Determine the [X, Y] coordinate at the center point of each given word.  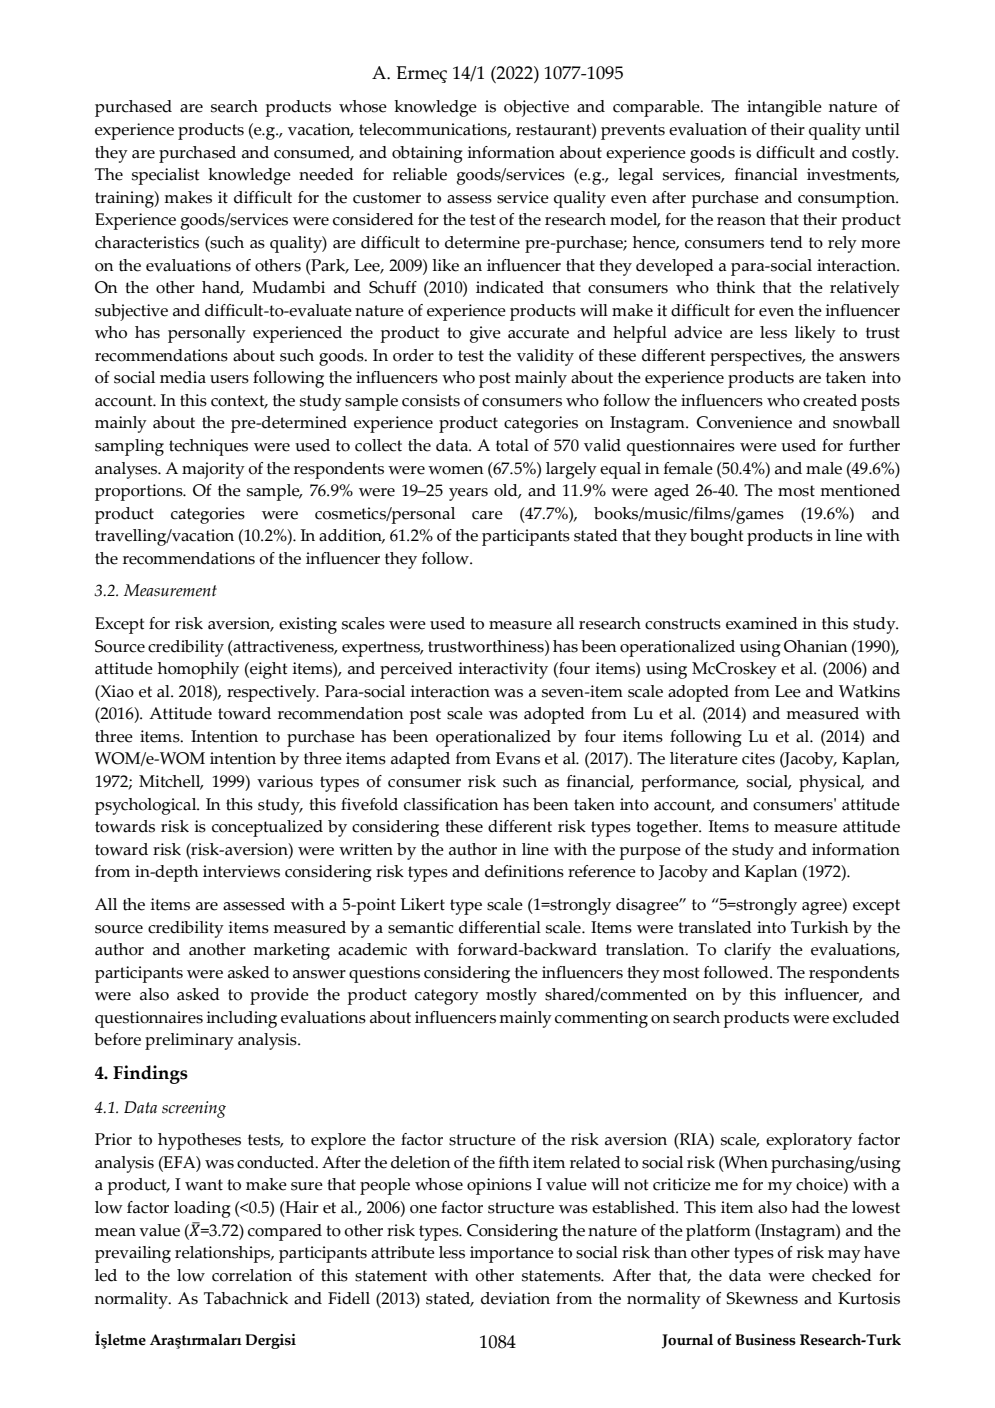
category [447, 997]
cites [758, 758]
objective [536, 108]
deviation [515, 1298]
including [242, 1019]
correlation [252, 1275]
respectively [272, 693]
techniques [208, 447]
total [512, 445]
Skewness [762, 1298]
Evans [518, 758]
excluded [866, 1017]
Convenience [744, 422]
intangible [784, 108]
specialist [165, 176]
